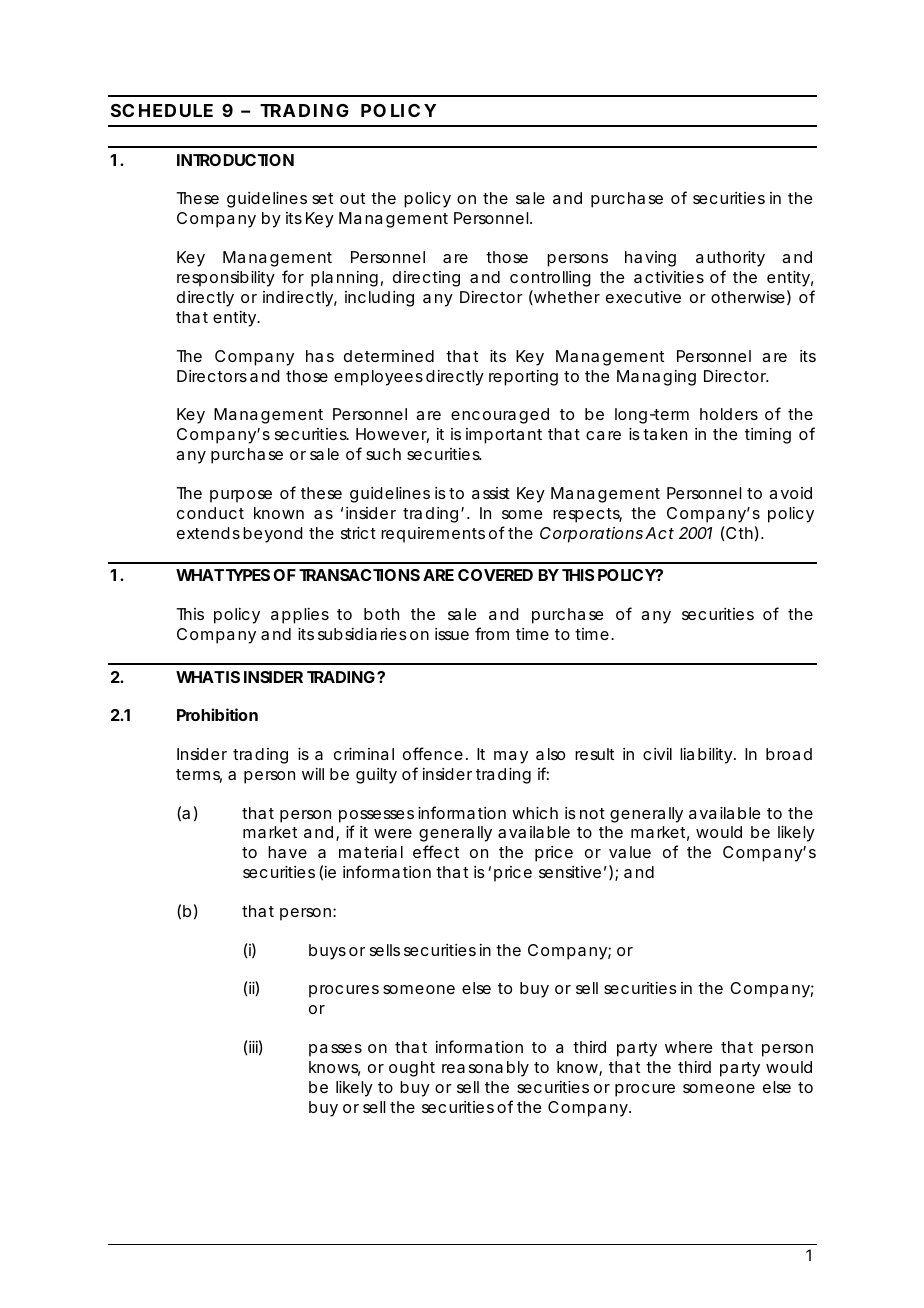 This document has height=1308, width=924. Describe the element at coordinates (485, 1069) in the document. I see `reasonably` at that location.
